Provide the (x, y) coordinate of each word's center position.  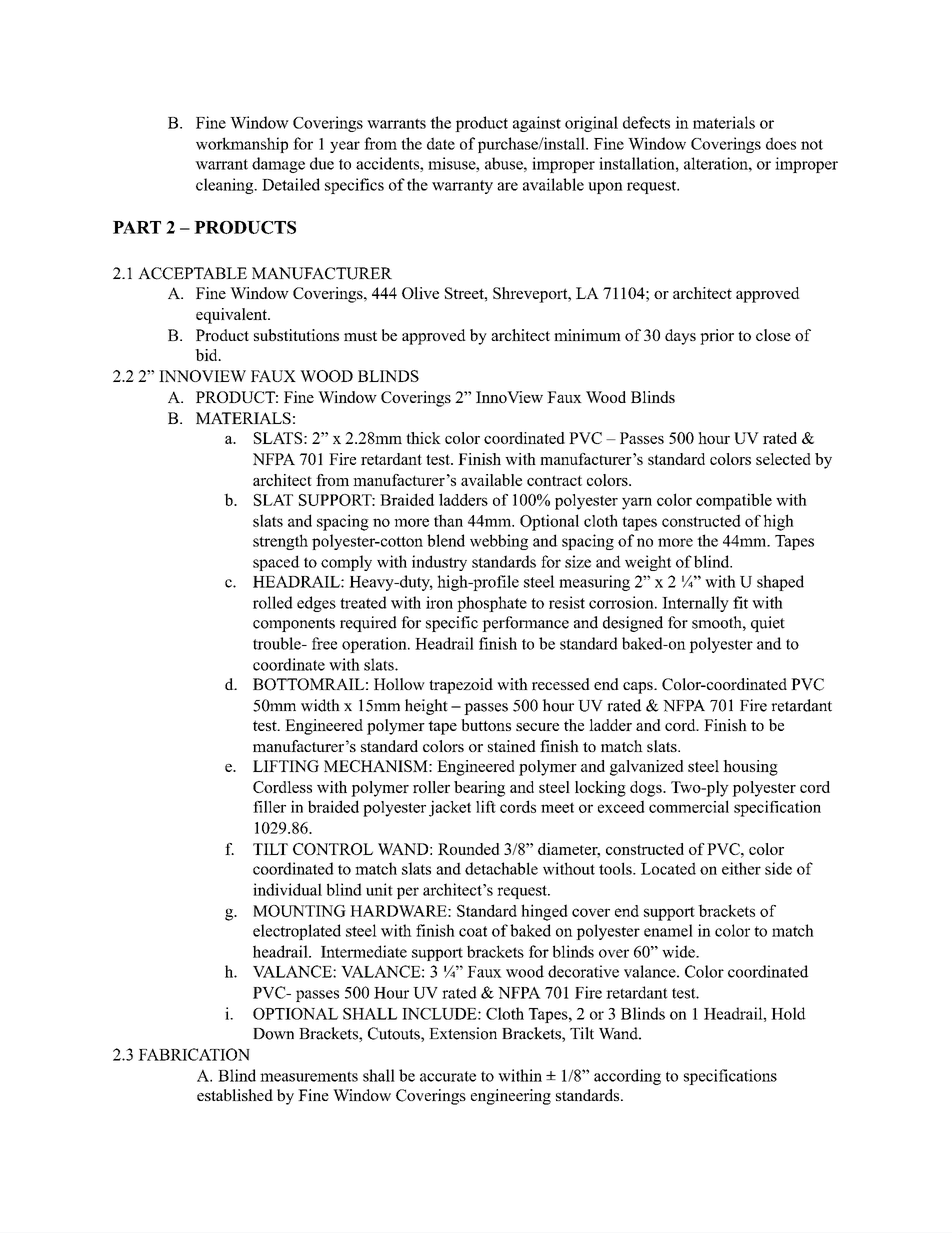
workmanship (242, 145)
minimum (587, 335)
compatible (734, 501)
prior (717, 337)
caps (639, 688)
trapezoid (461, 686)
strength (280, 542)
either (741, 868)
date (441, 143)
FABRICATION (194, 1054)
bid (207, 355)
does (781, 143)
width (320, 705)
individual (287, 889)
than (448, 520)
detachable (501, 868)
